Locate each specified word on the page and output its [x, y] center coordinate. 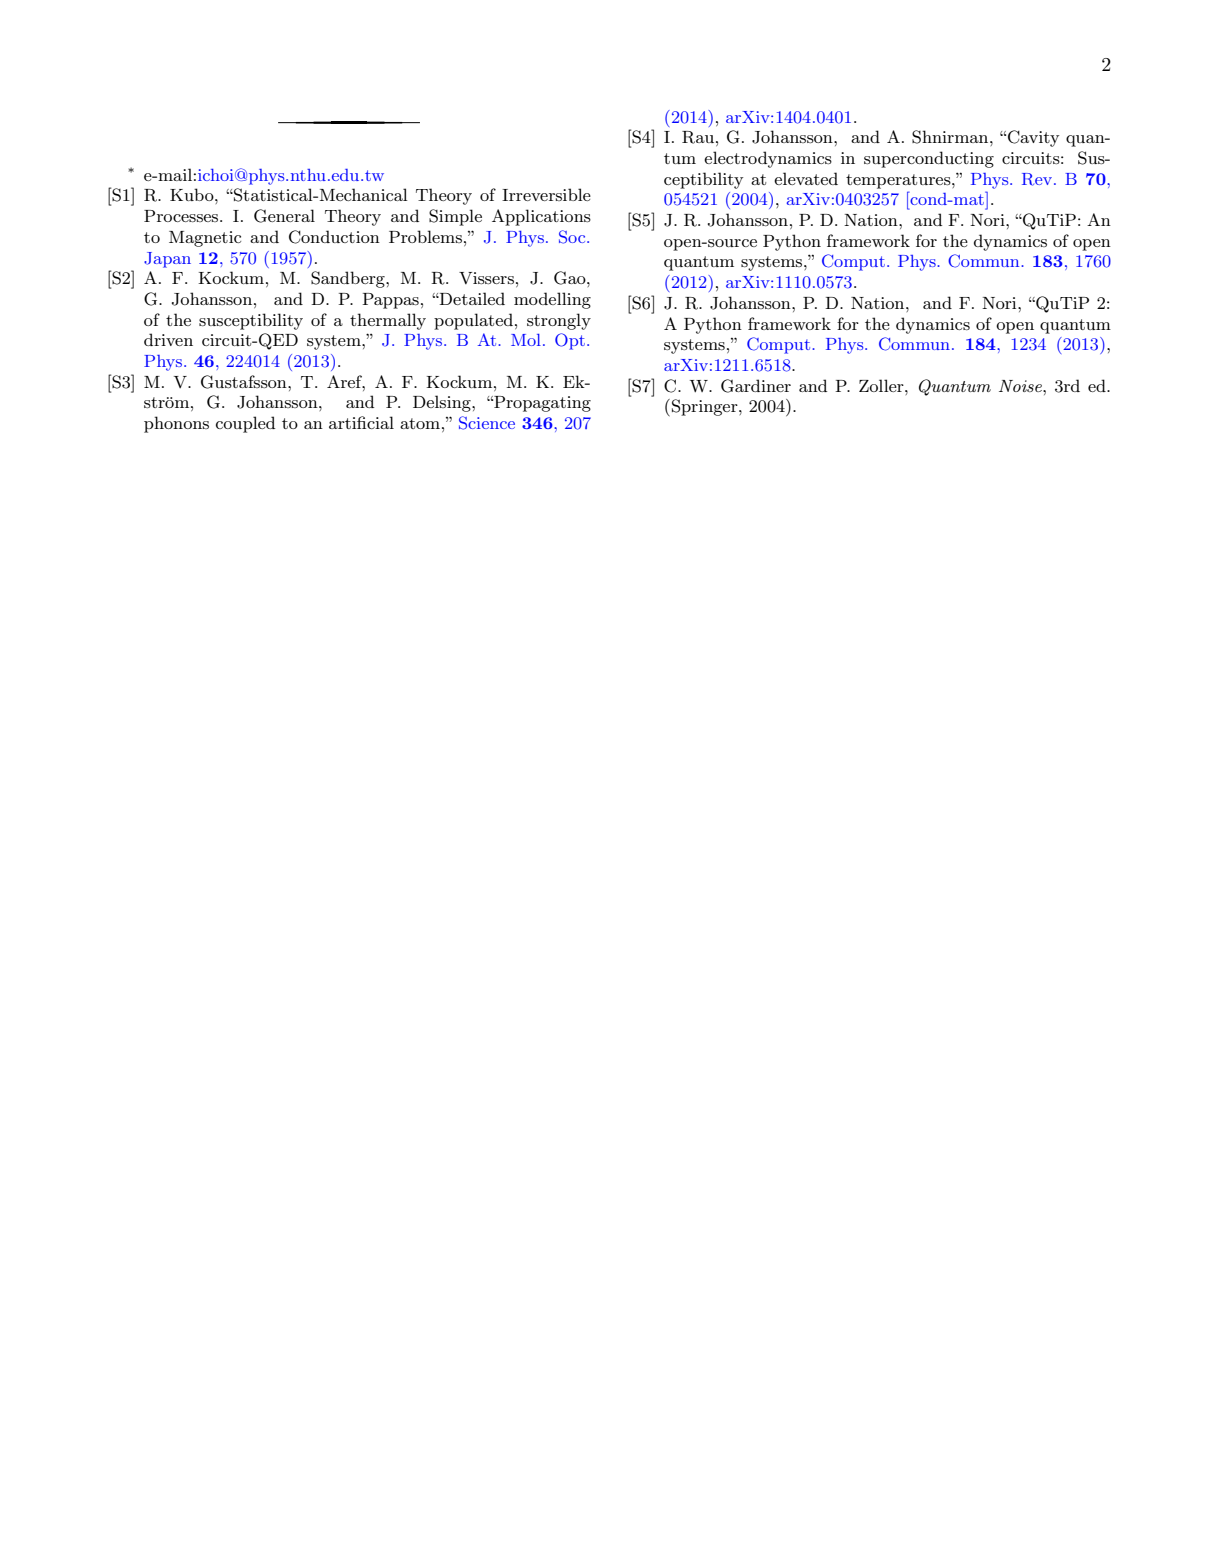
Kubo [193, 194]
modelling [552, 300]
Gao [571, 278]
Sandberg [349, 279]
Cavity [1033, 138]
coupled [245, 424]
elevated [806, 178]
